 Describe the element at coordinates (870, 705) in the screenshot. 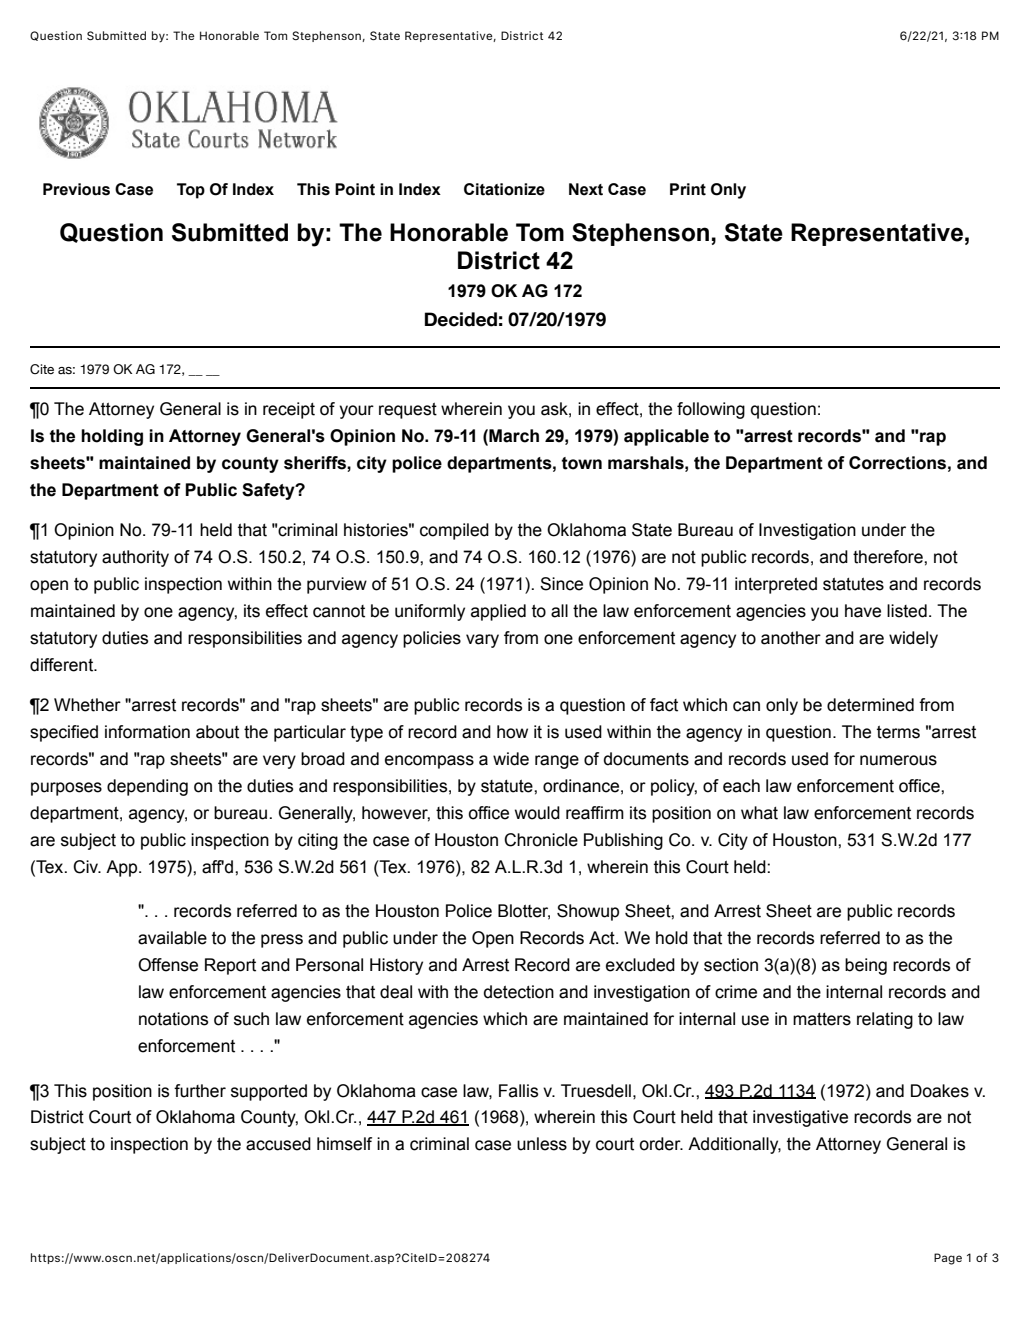

I see `determined` at that location.
